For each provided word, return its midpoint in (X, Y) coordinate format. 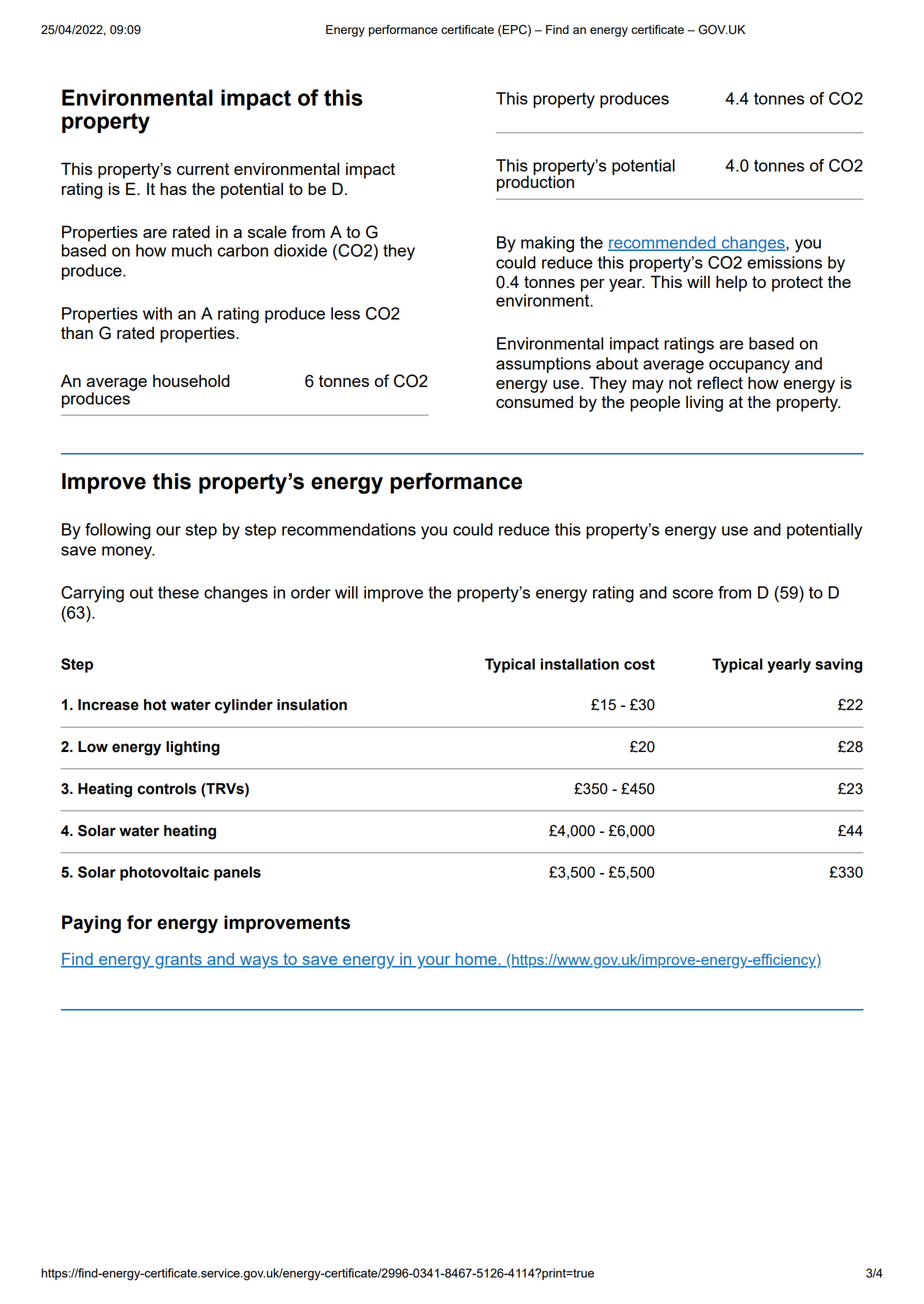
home (476, 960)
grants (178, 961)
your (434, 962)
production (535, 182)
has (173, 188)
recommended (663, 243)
